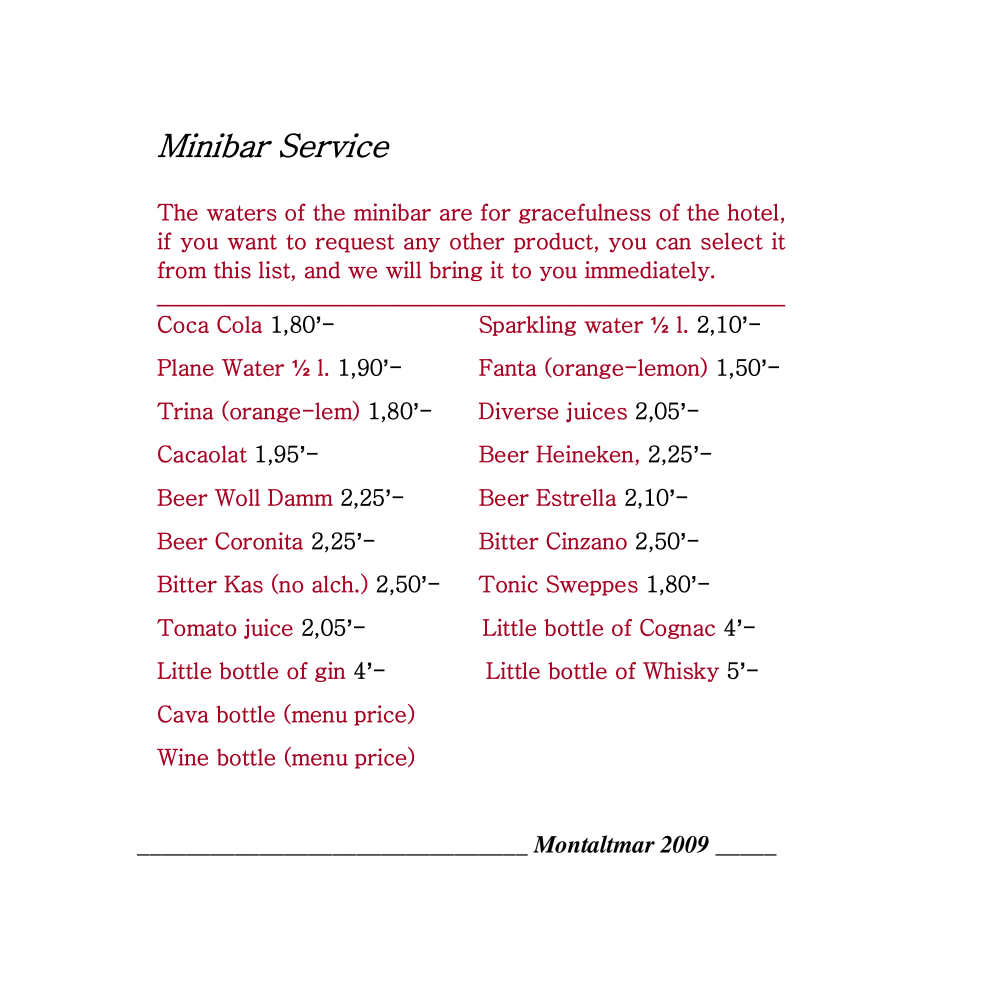  Describe the element at coordinates (243, 584) in the page. I see `Kas` at that location.
